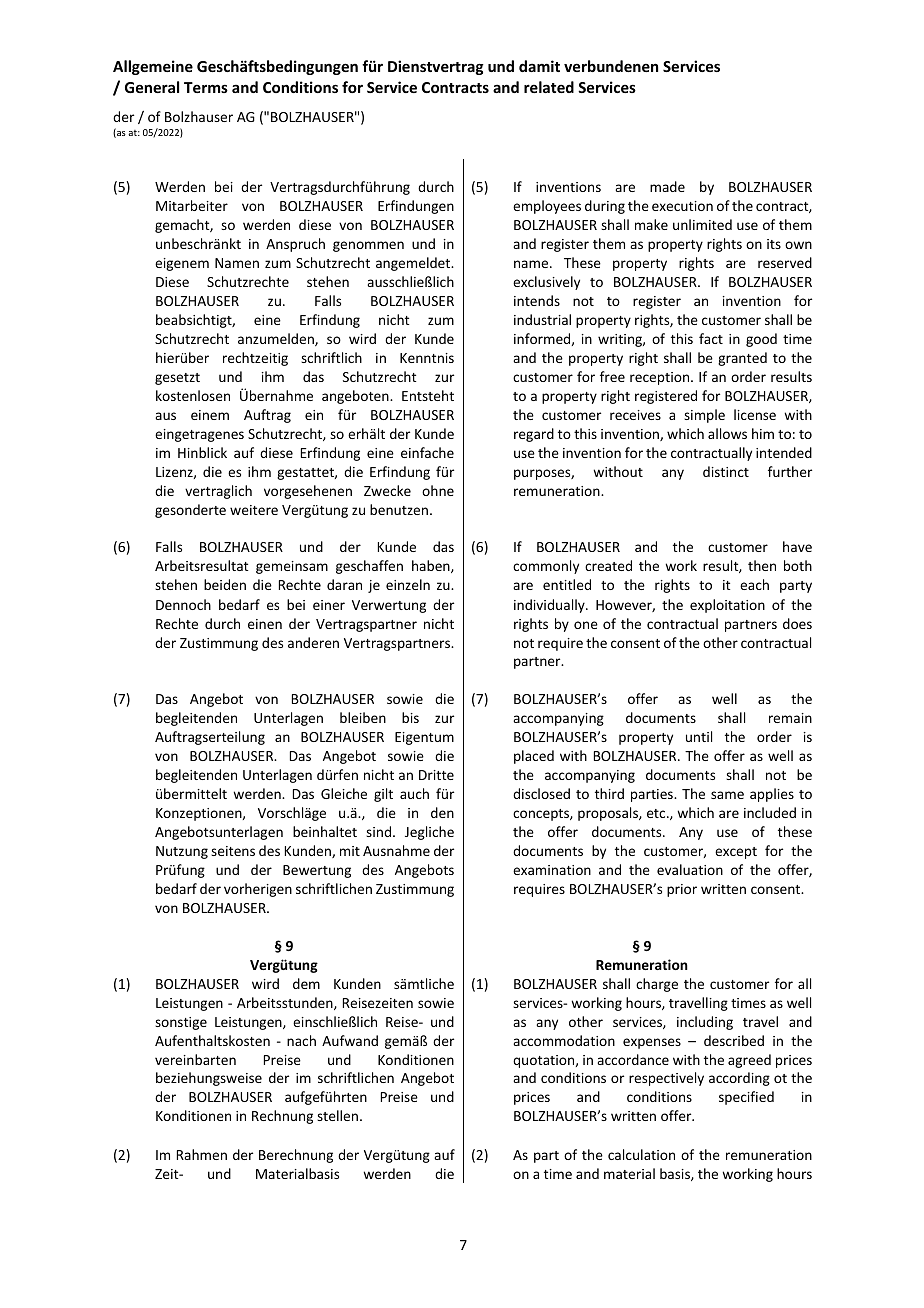 The height and width of the screenshot is (1308, 924). I want to click on exploitation, so click(727, 606).
